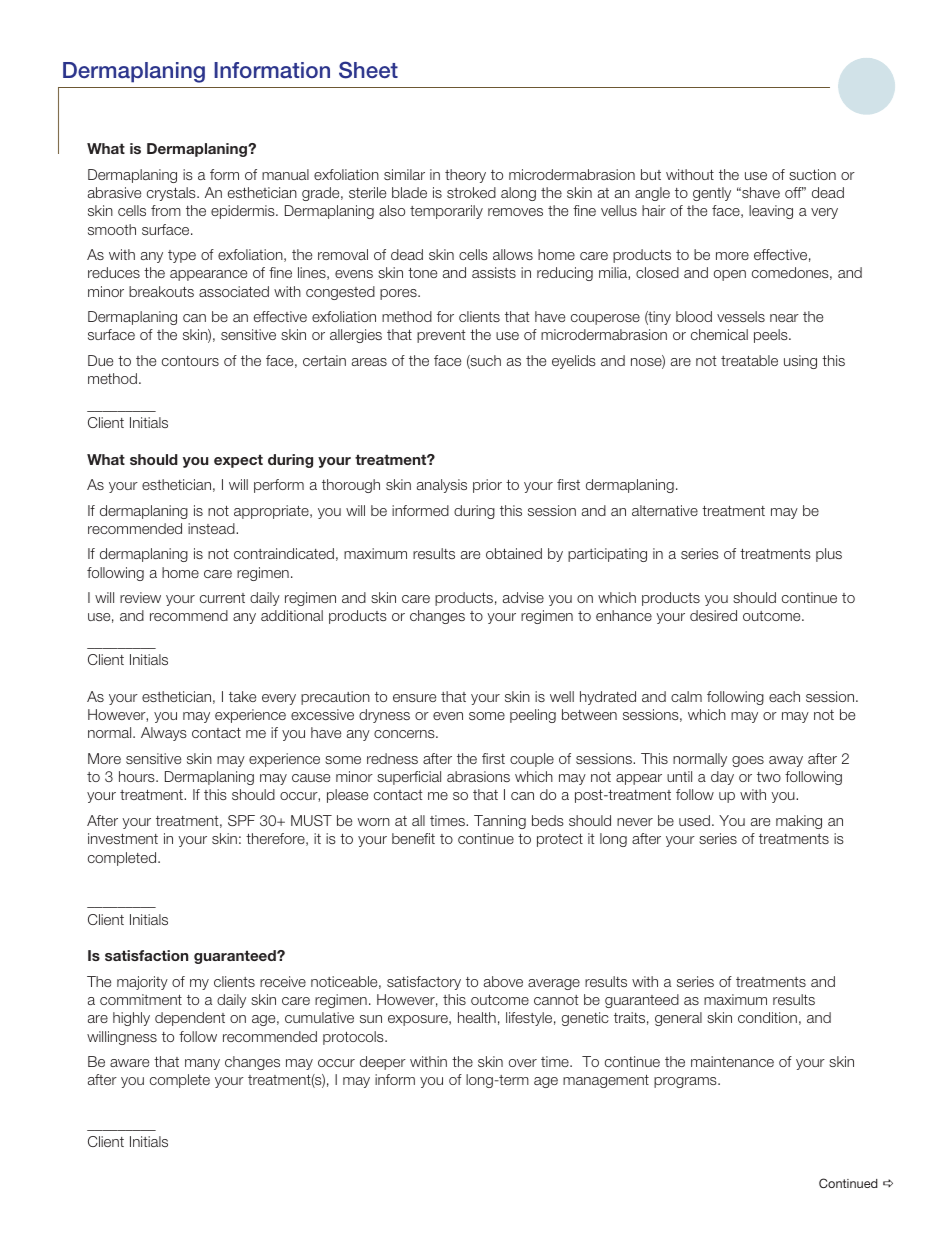 This screenshot has width=952, height=1256. Describe the element at coordinates (748, 761) in the screenshot. I see `goes` at that location.
